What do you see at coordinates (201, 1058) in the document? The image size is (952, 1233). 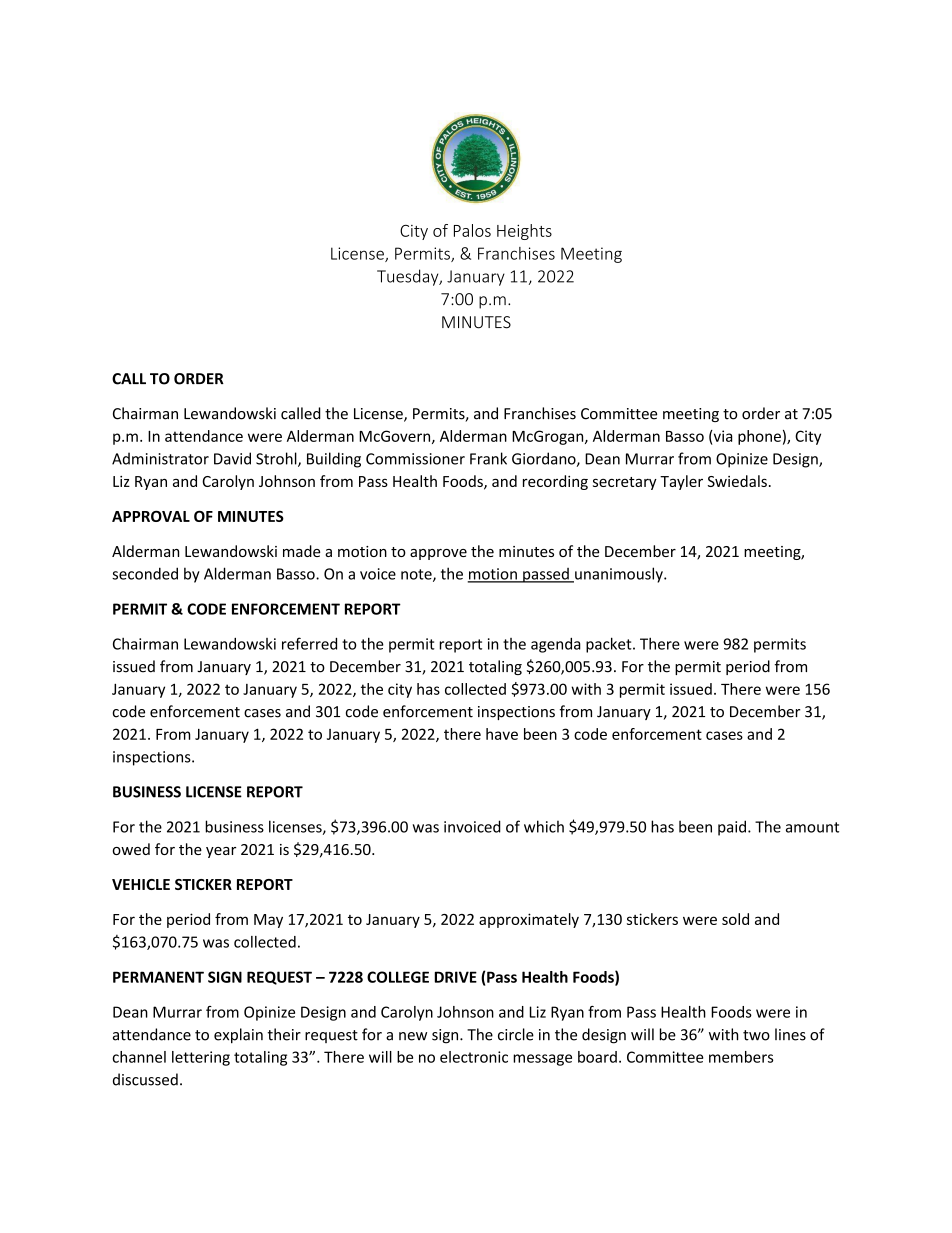 I see `lettering` at bounding box center [201, 1058].
